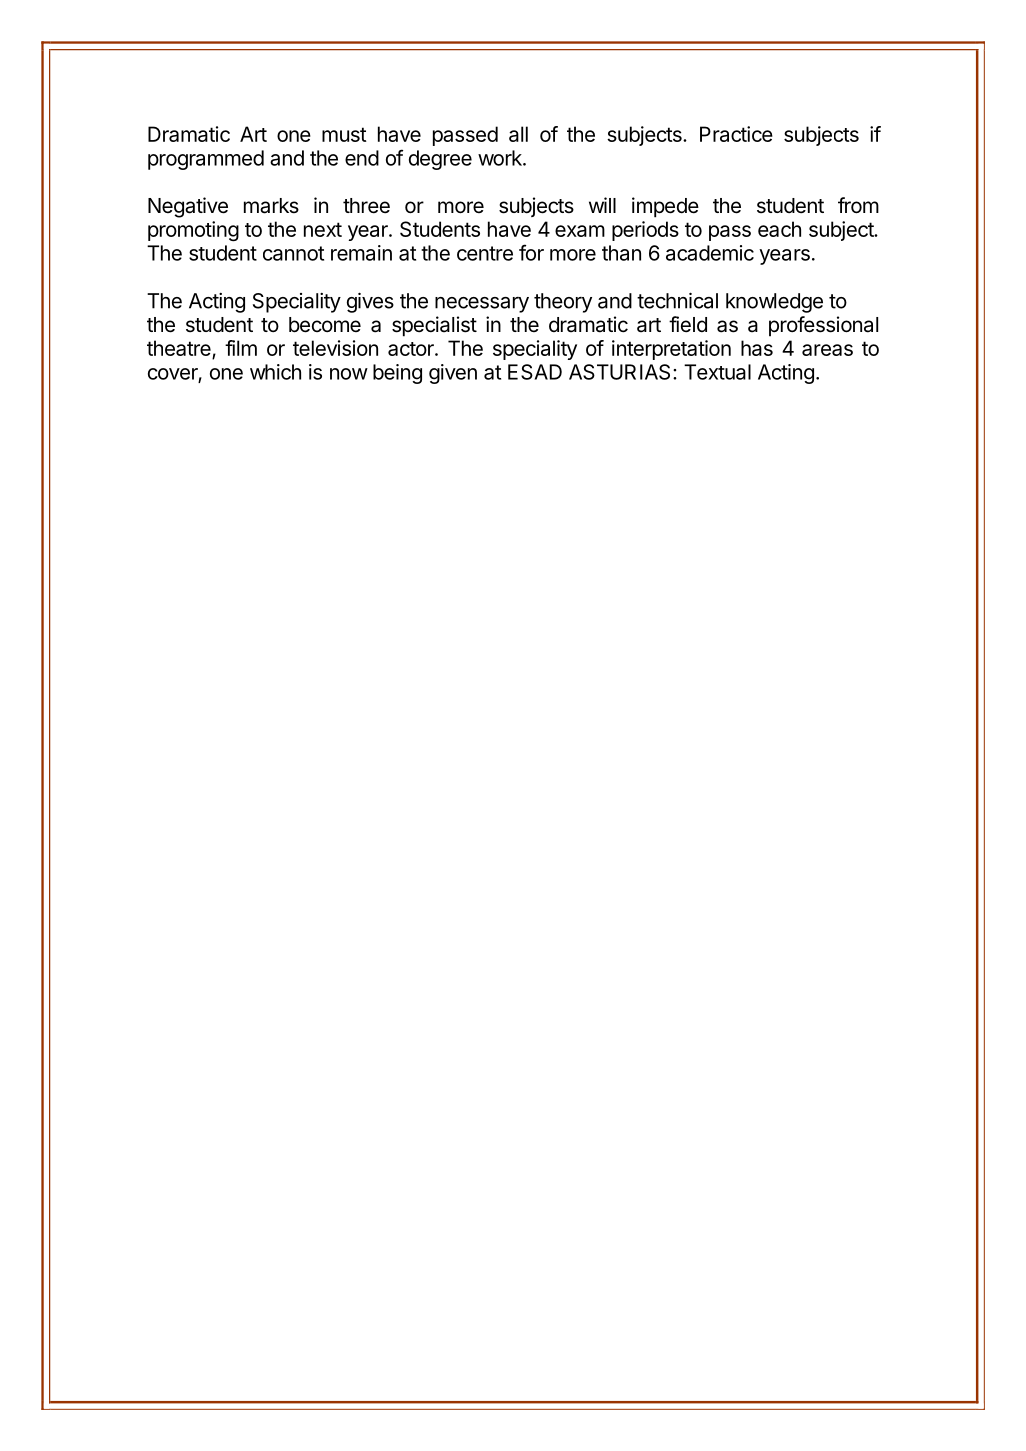  I want to click on Practice, so click(736, 134).
